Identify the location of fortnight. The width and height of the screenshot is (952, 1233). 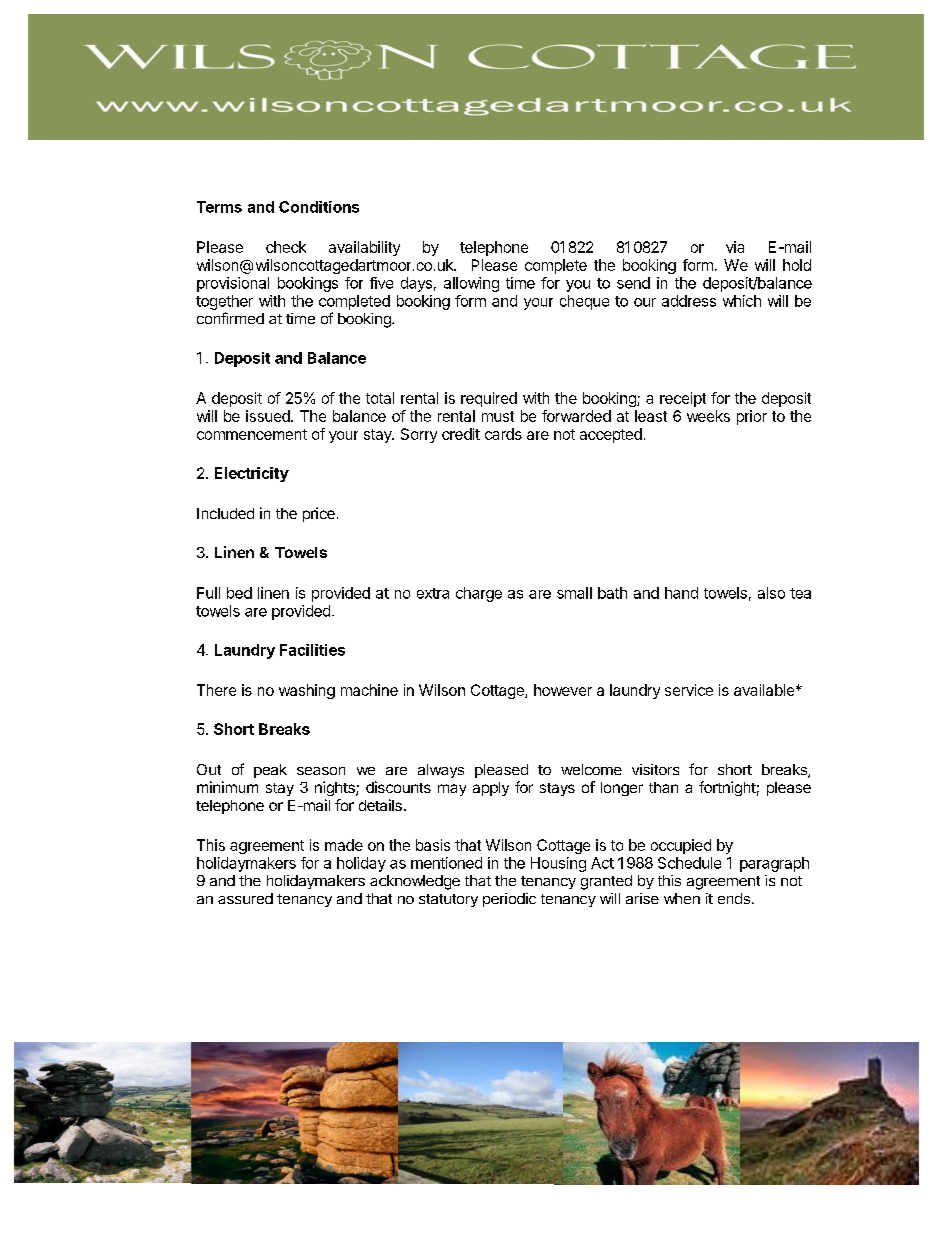
(727, 788).
